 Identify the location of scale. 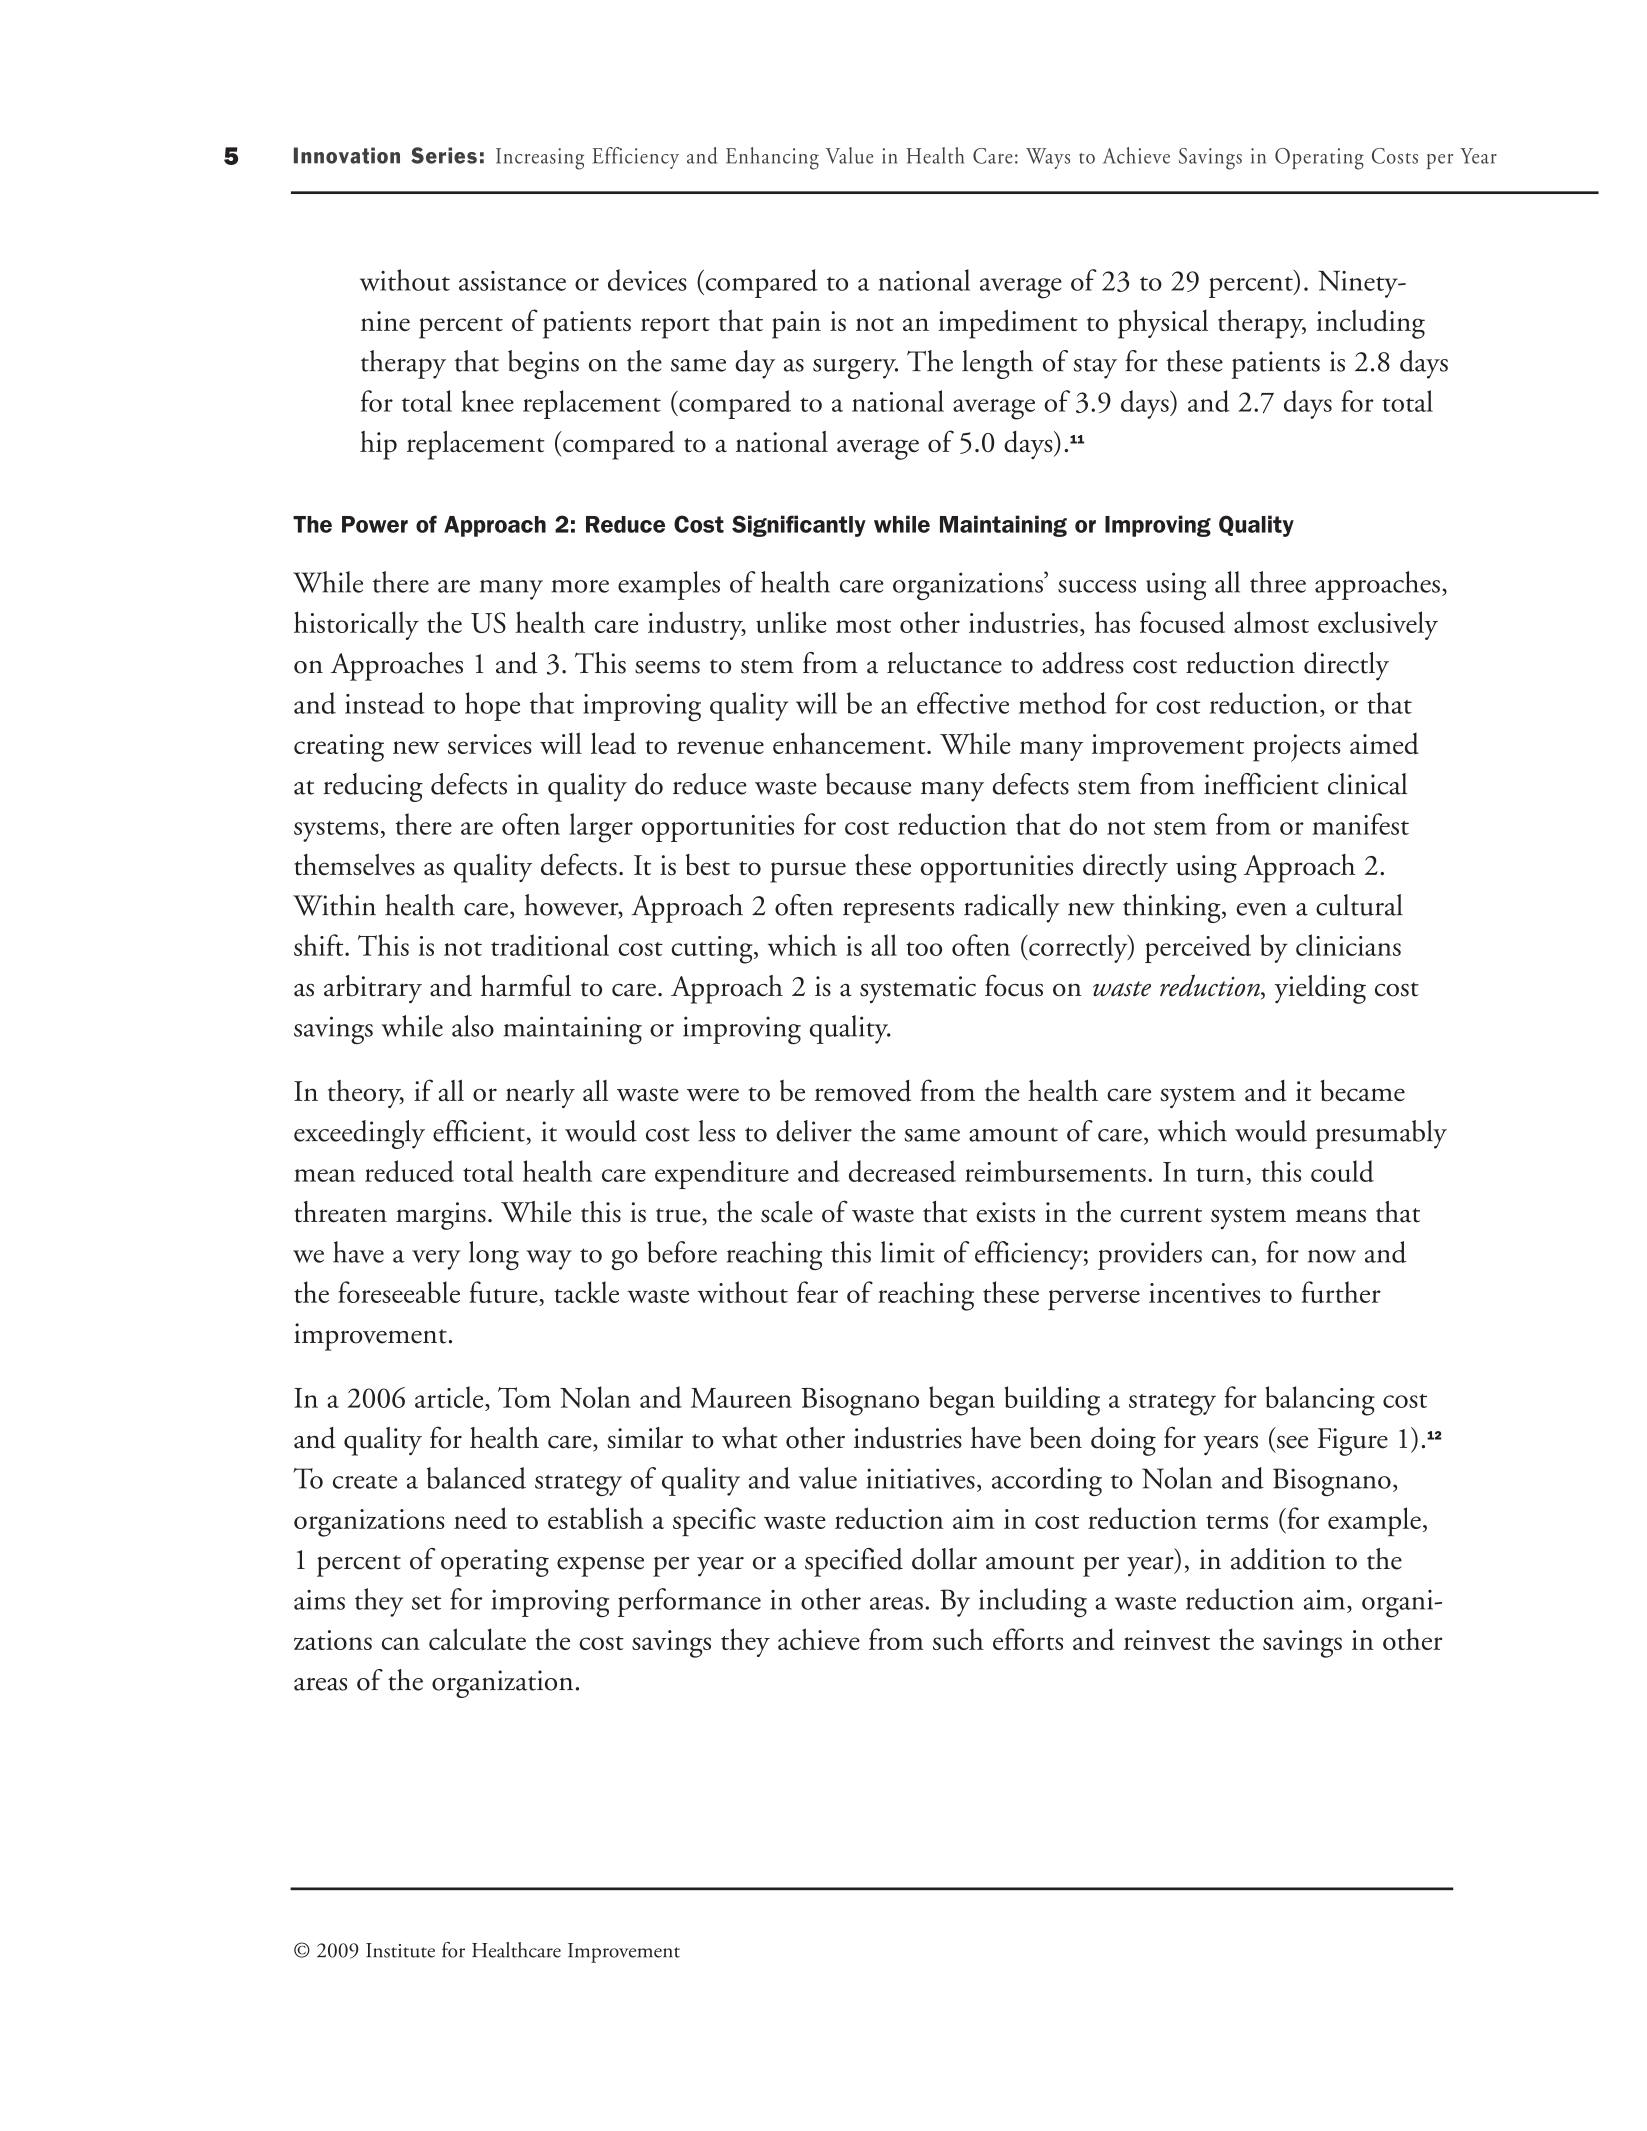
(787, 1212).
